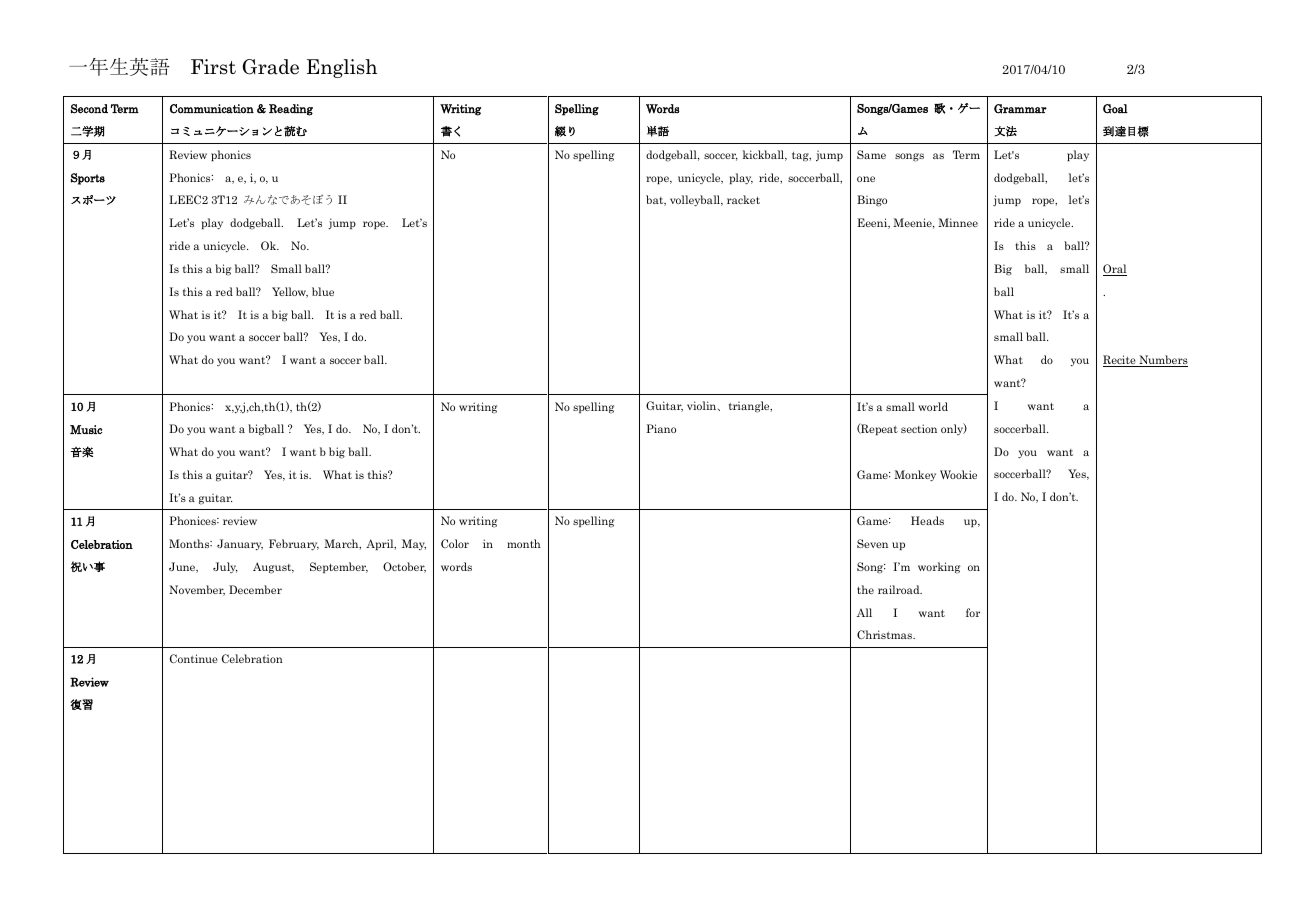 This screenshot has height=924, width=1309. I want to click on blue, so click(323, 291).
